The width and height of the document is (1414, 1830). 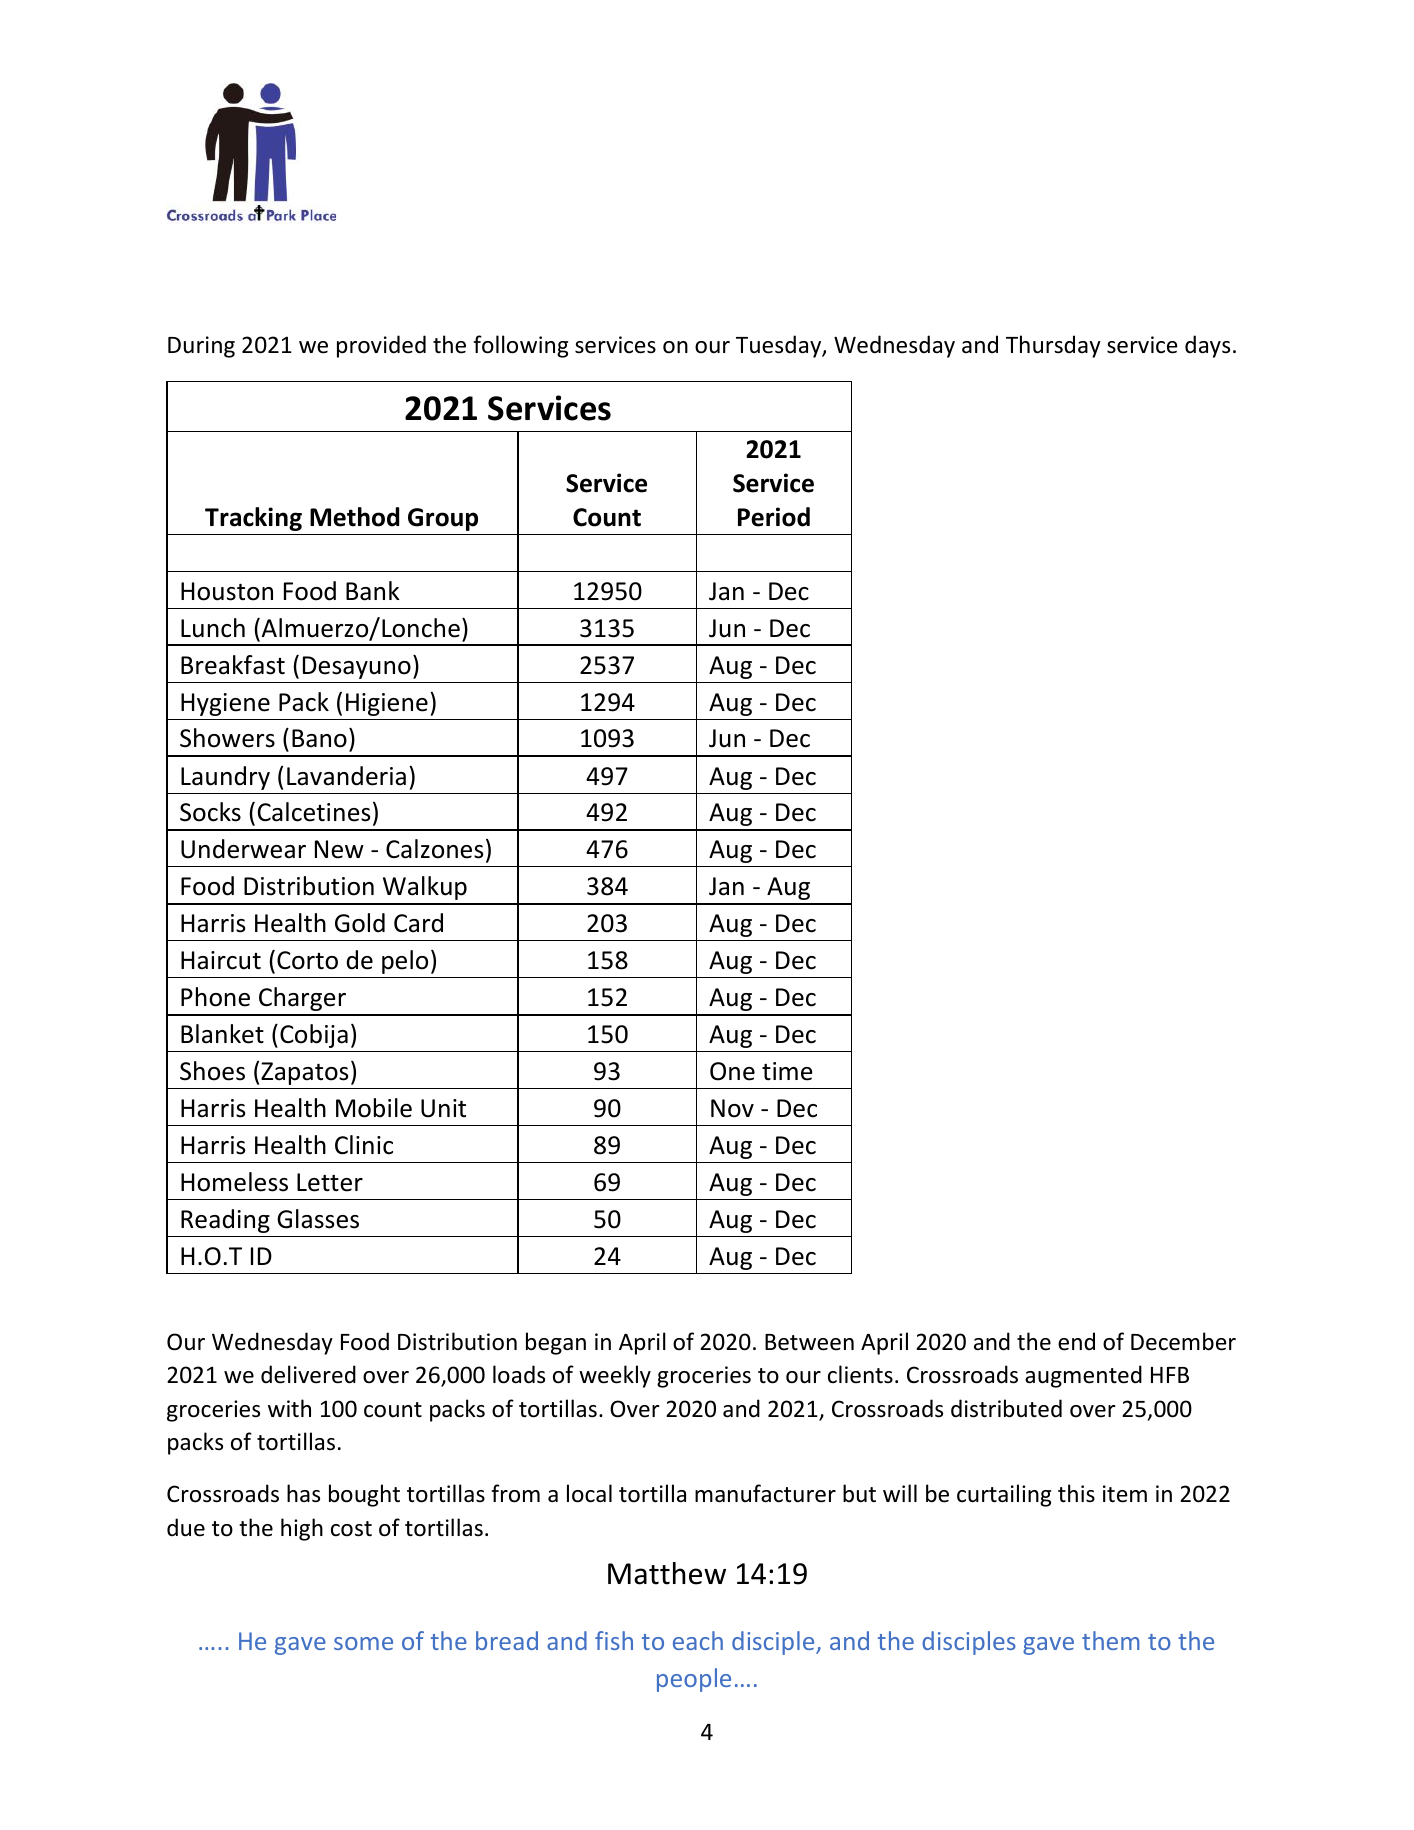 What do you see at coordinates (364, 1145) in the document?
I see `Clinic` at bounding box center [364, 1145].
